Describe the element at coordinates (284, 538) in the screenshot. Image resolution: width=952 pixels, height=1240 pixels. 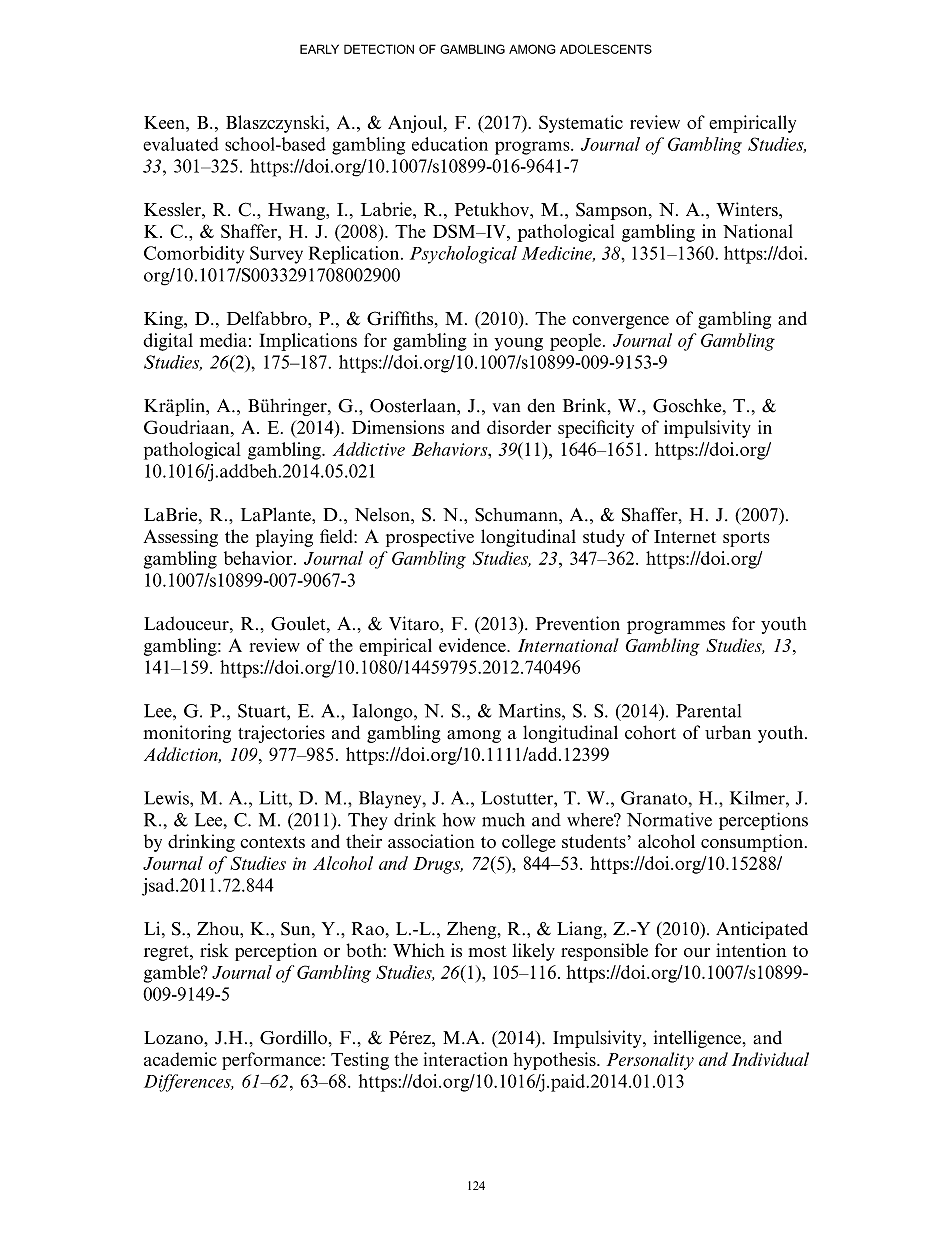
I see `playing` at that location.
